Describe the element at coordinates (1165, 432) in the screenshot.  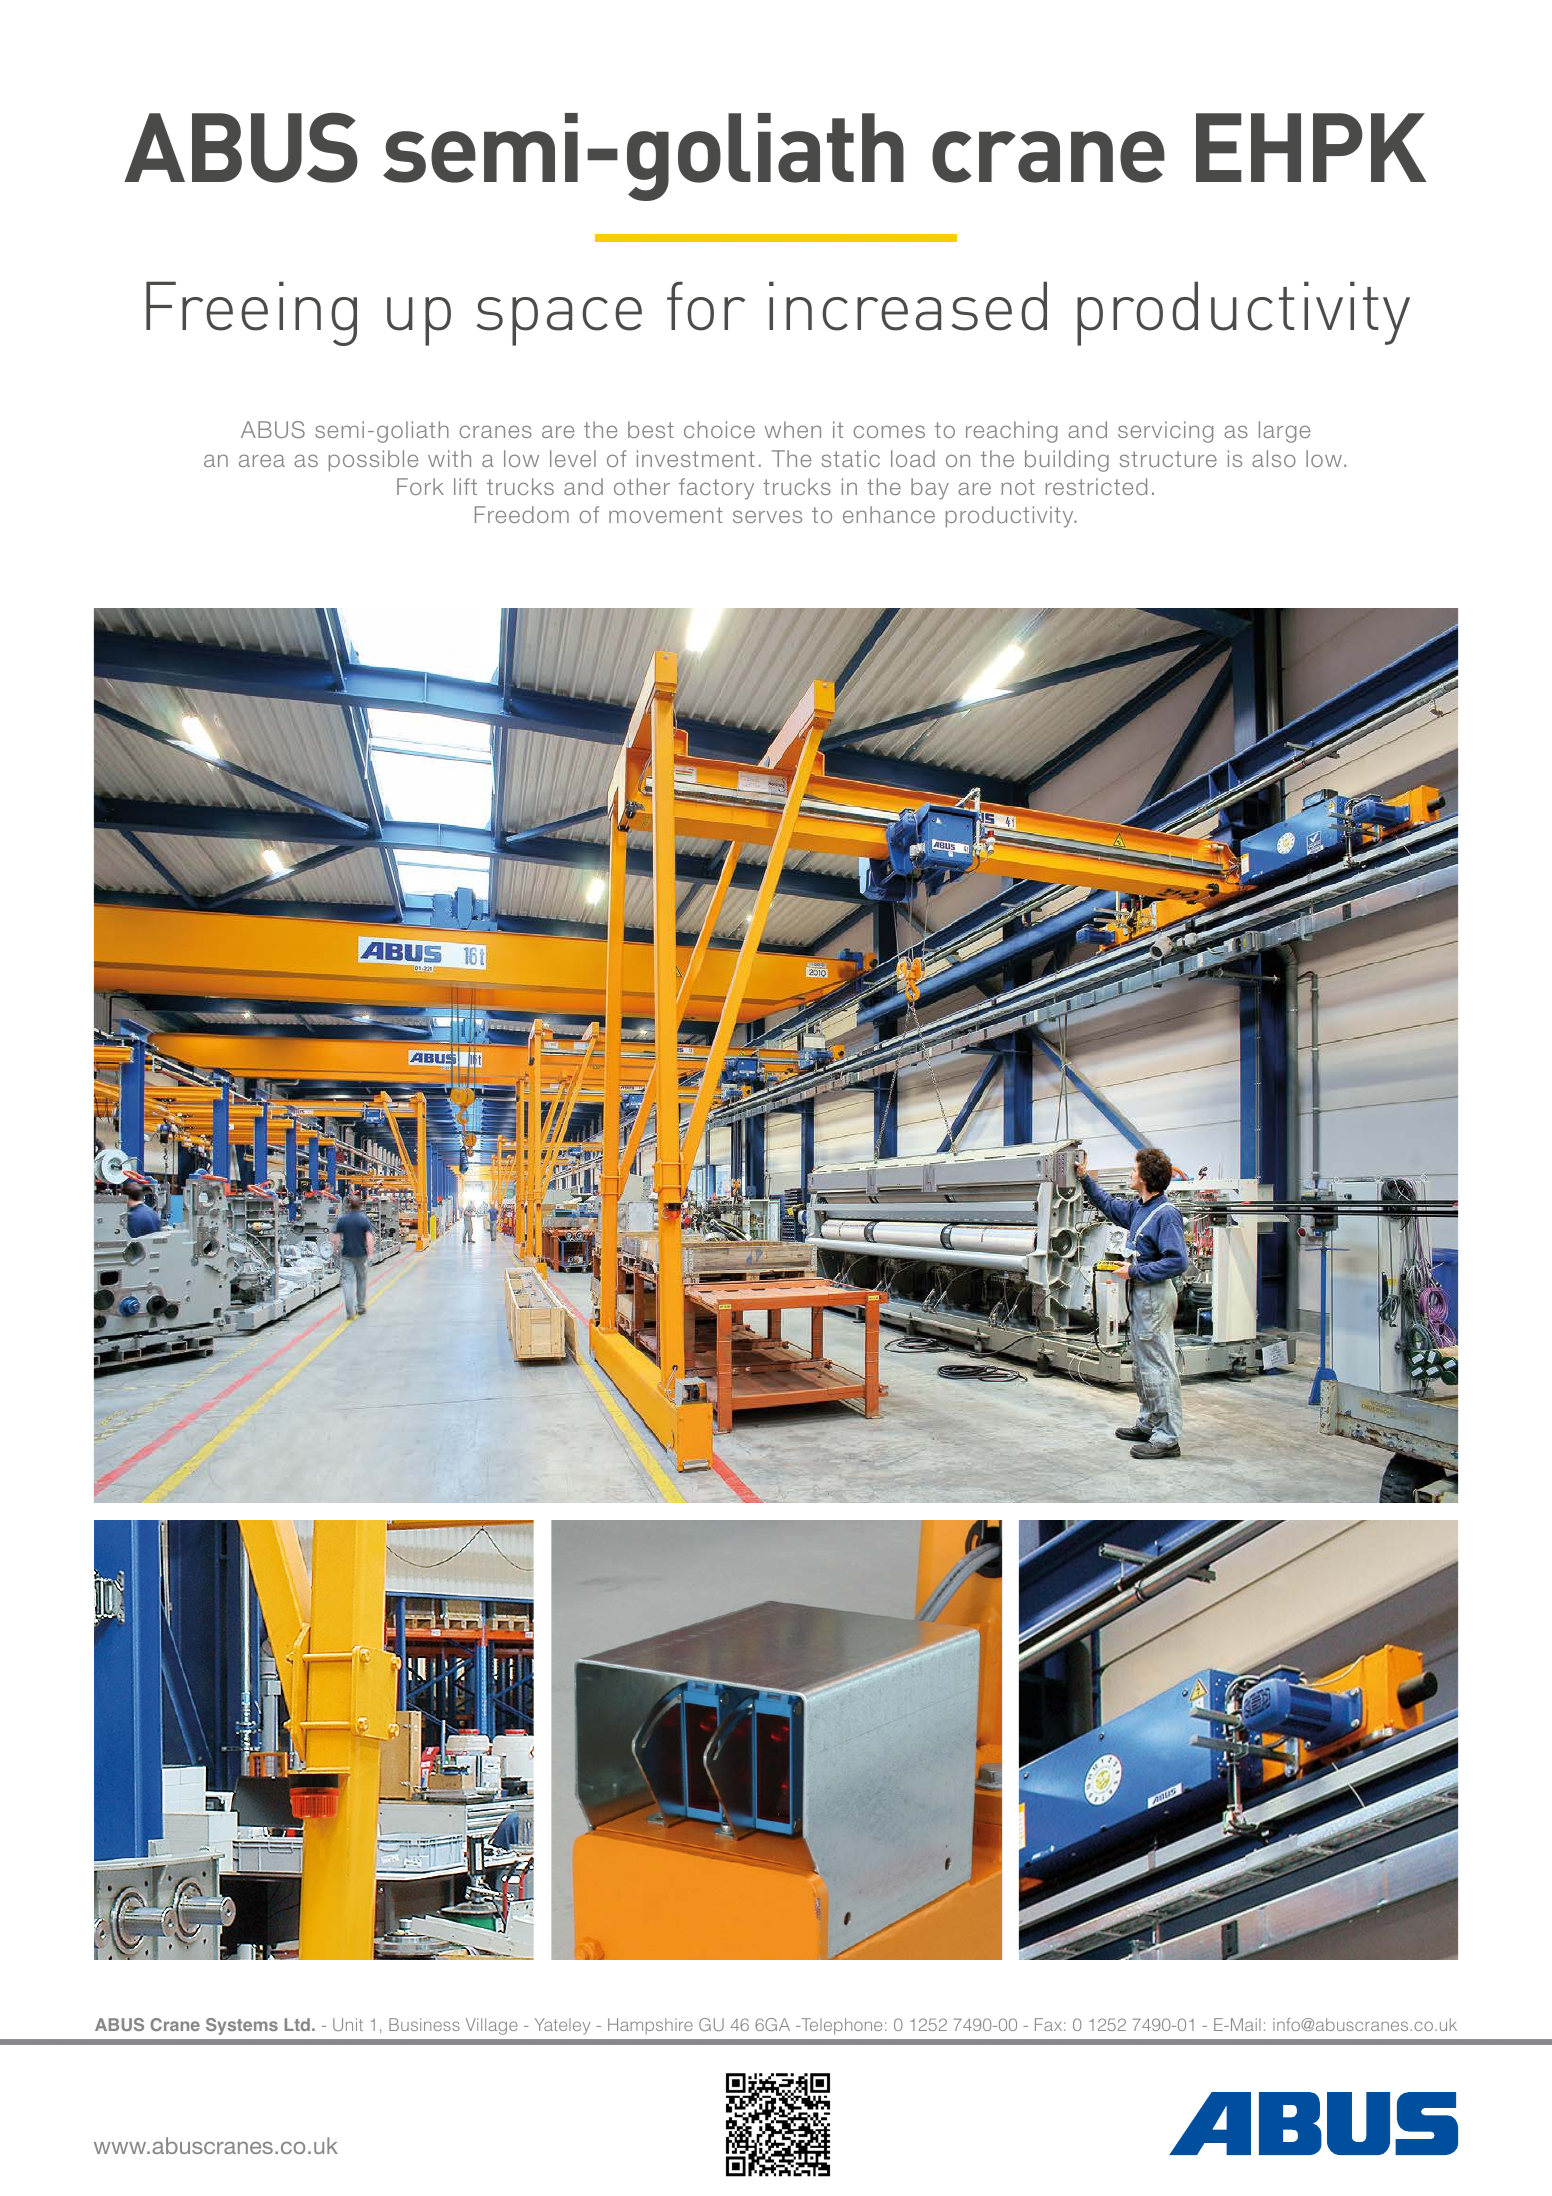
I see `servicing` at that location.
